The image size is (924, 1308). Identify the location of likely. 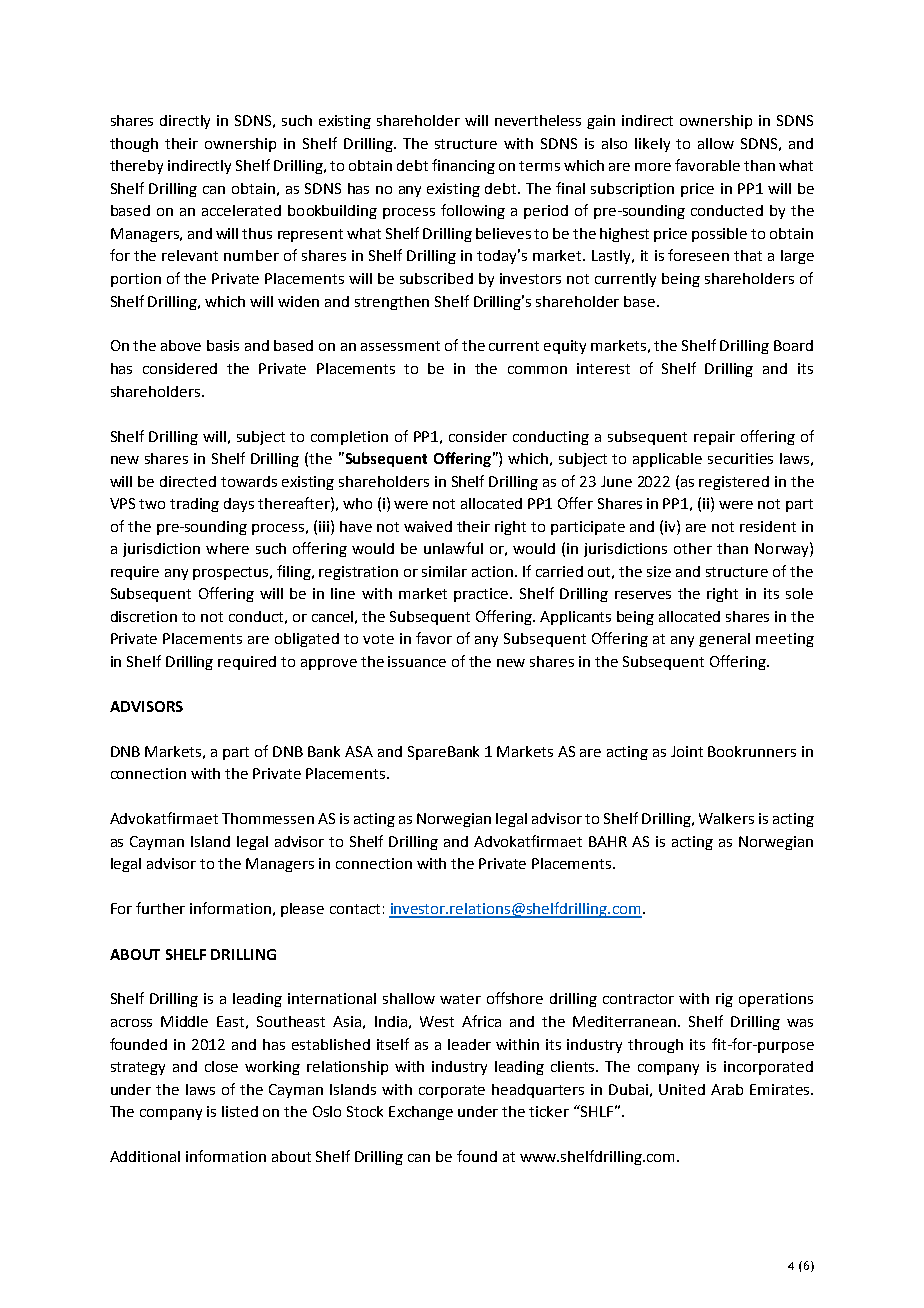
(652, 145).
